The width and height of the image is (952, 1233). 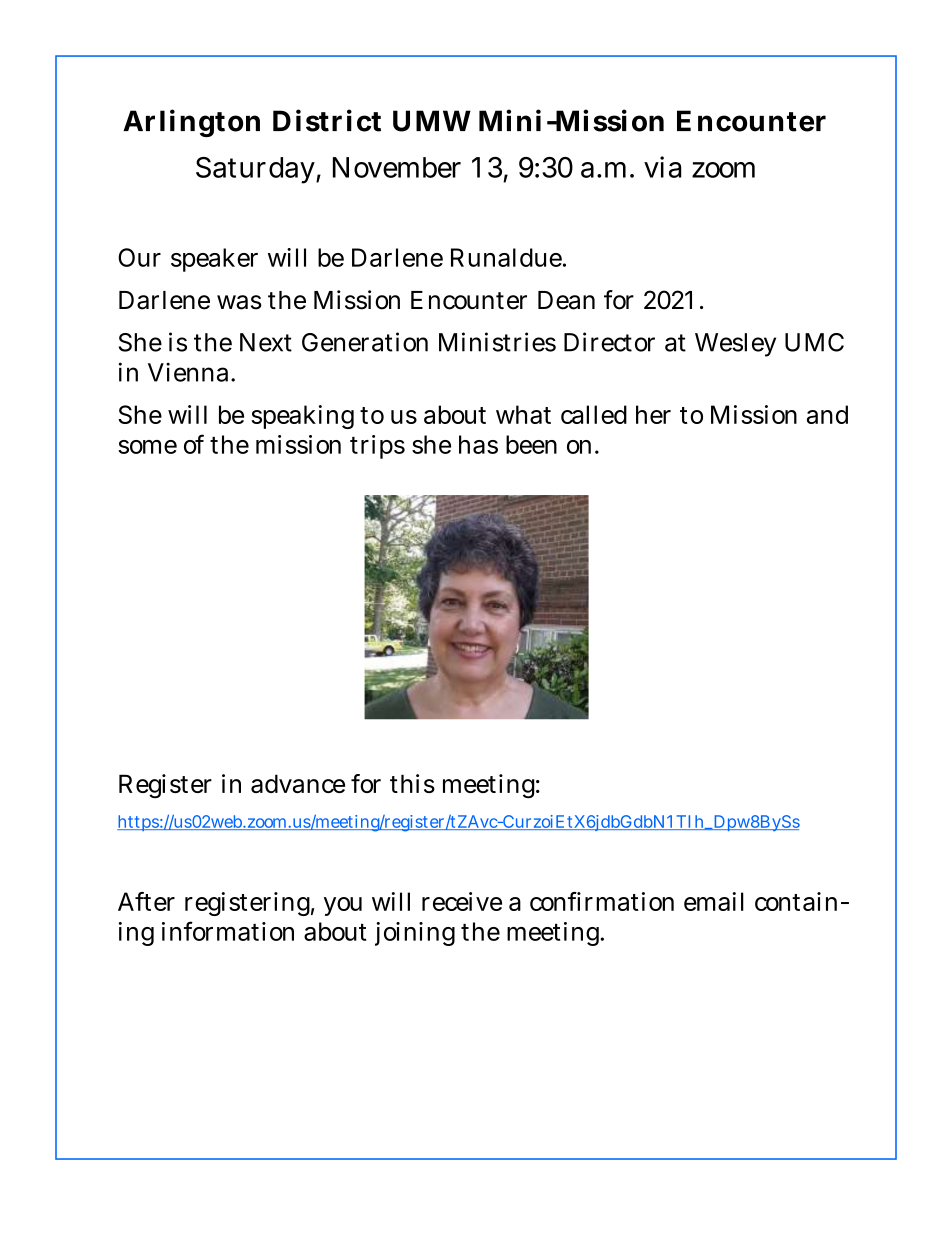 I want to click on email, so click(x=714, y=901).
